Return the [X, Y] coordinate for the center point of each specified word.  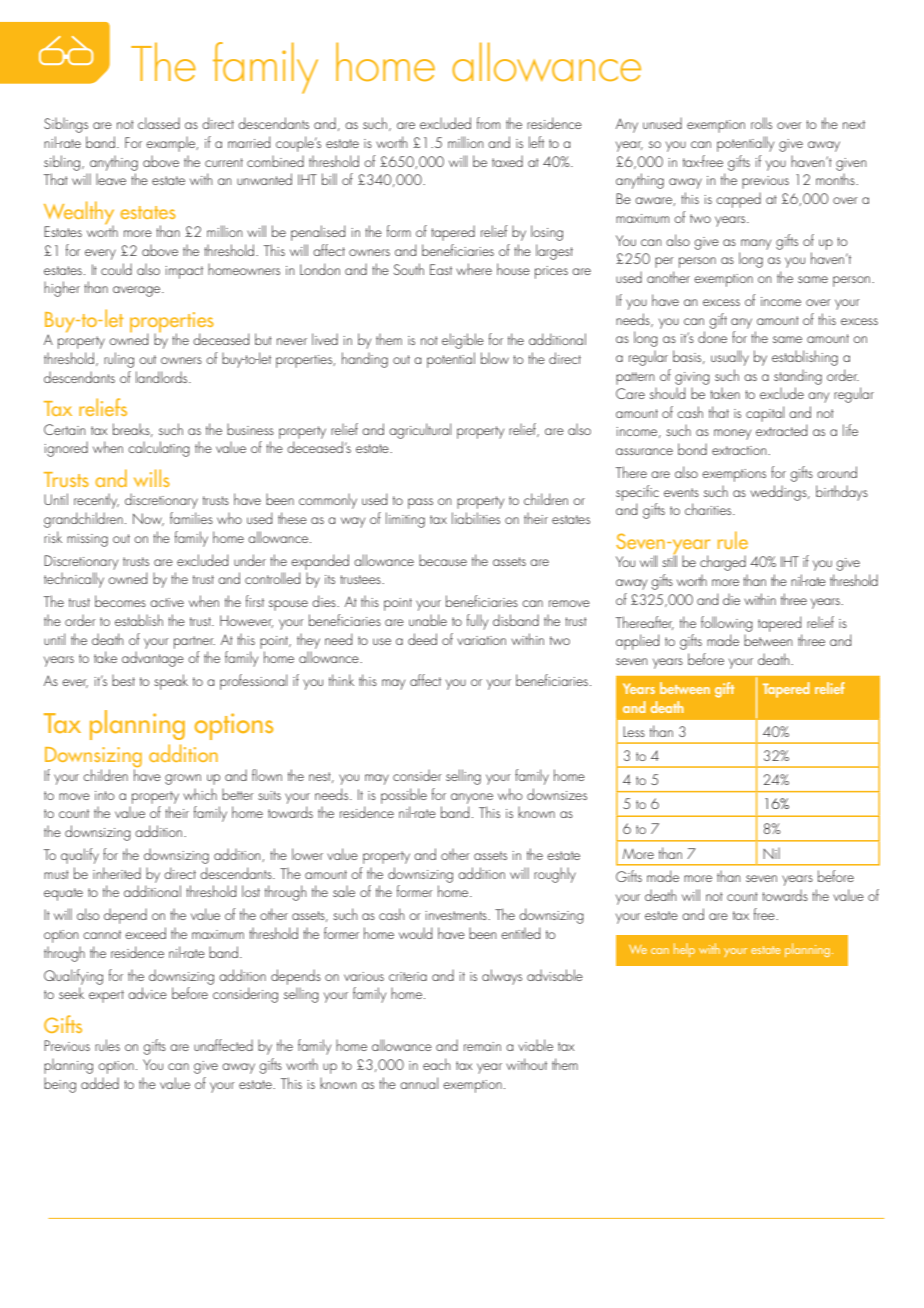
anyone [472, 798]
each [436, 1064]
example [172, 144]
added [100, 1083]
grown [183, 779]
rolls [761, 123]
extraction [740, 450]
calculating [159, 449]
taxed [507, 161]
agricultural [420, 431]
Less [634, 731]
